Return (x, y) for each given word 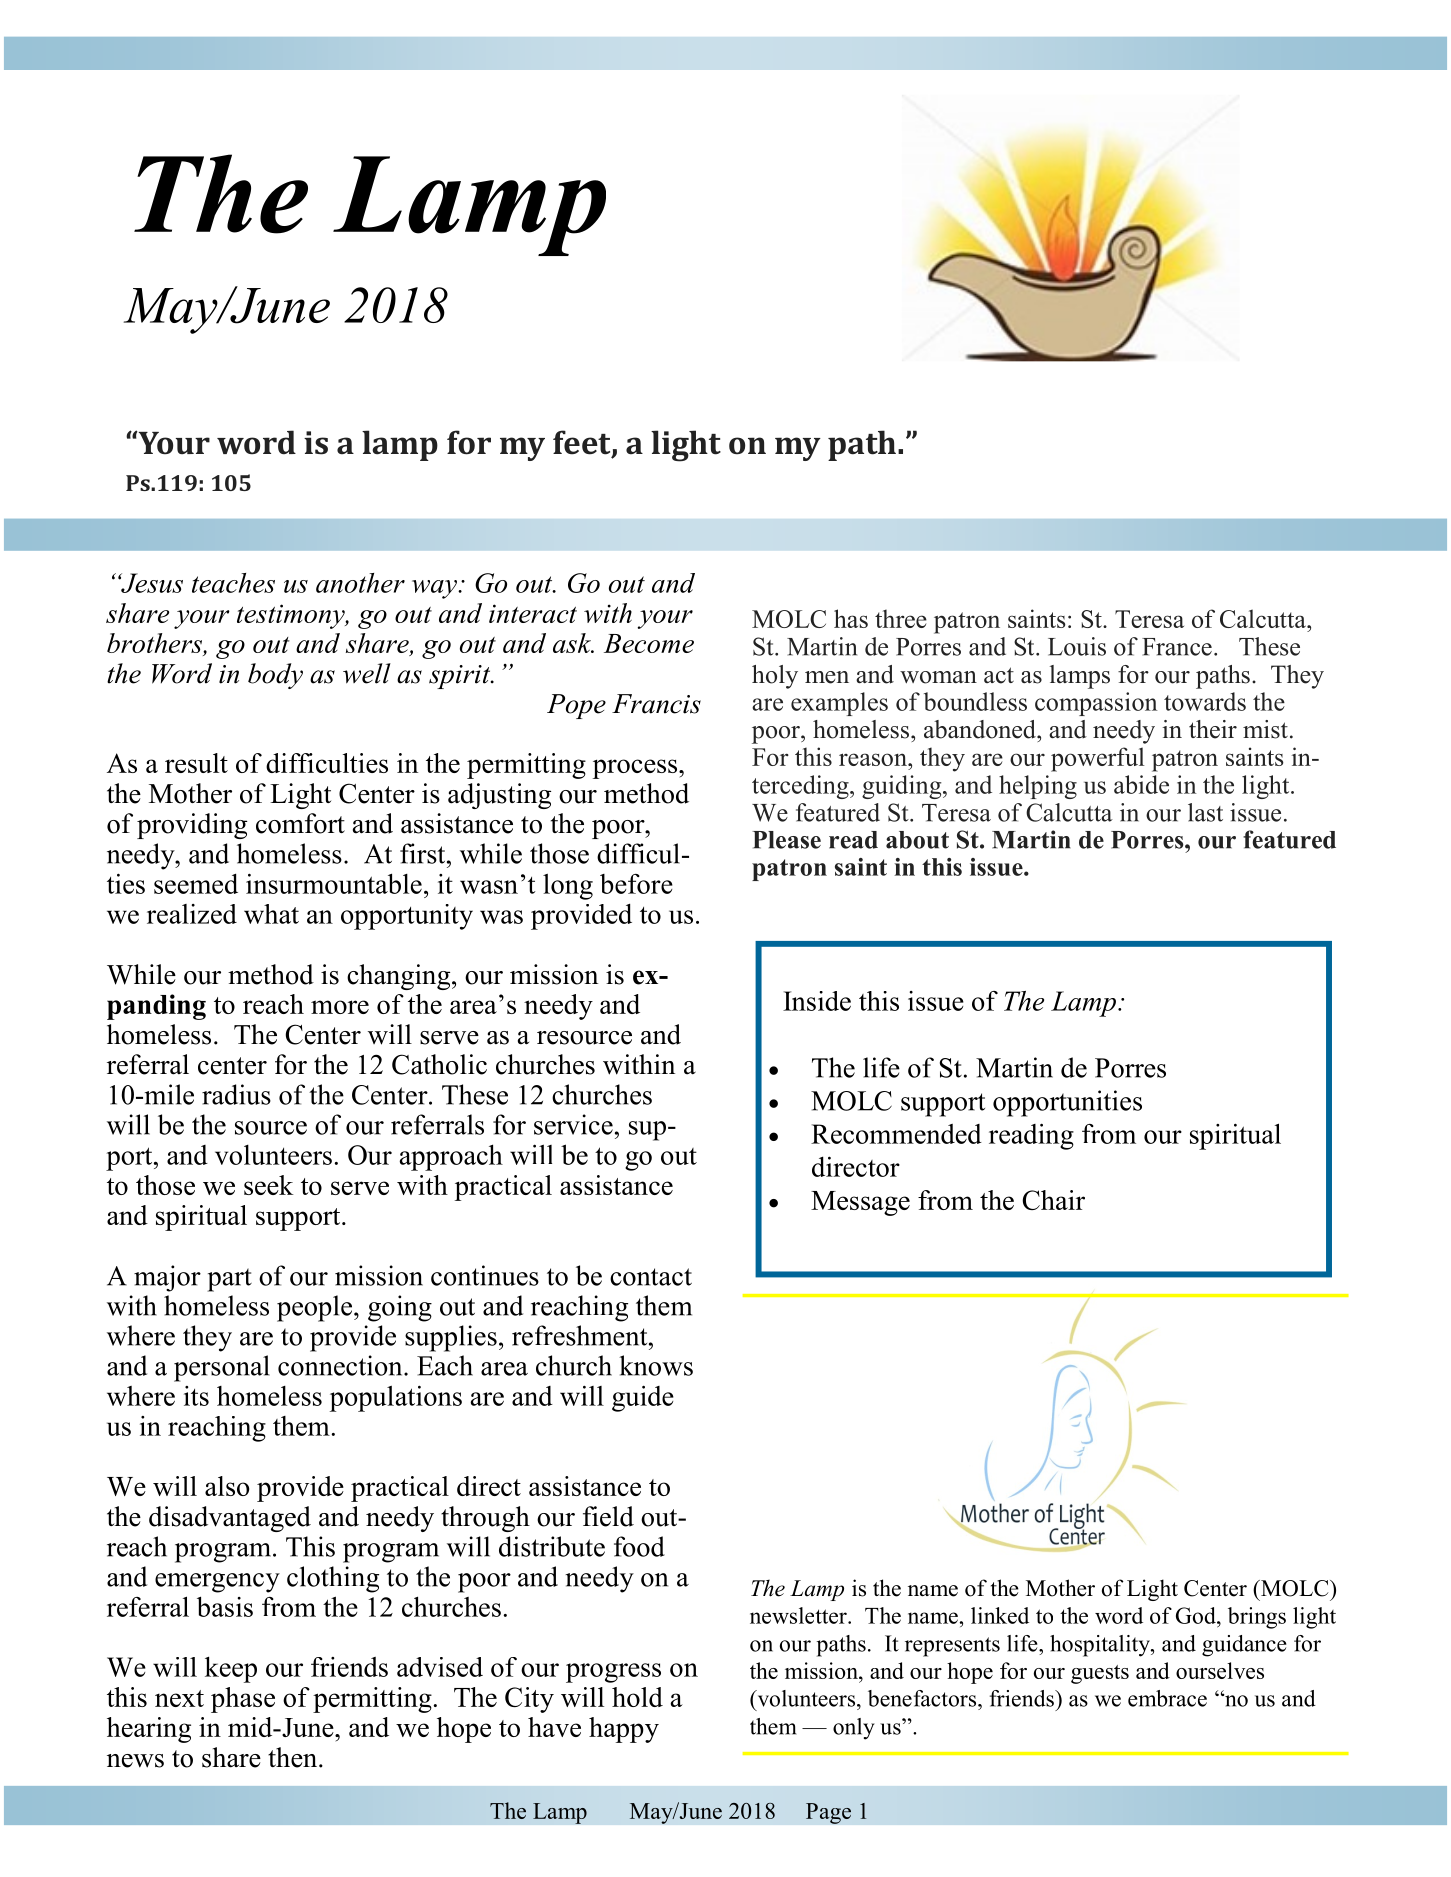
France (1177, 647)
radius (236, 1094)
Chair (1053, 1200)
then (294, 1757)
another (360, 583)
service (573, 1124)
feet (583, 443)
